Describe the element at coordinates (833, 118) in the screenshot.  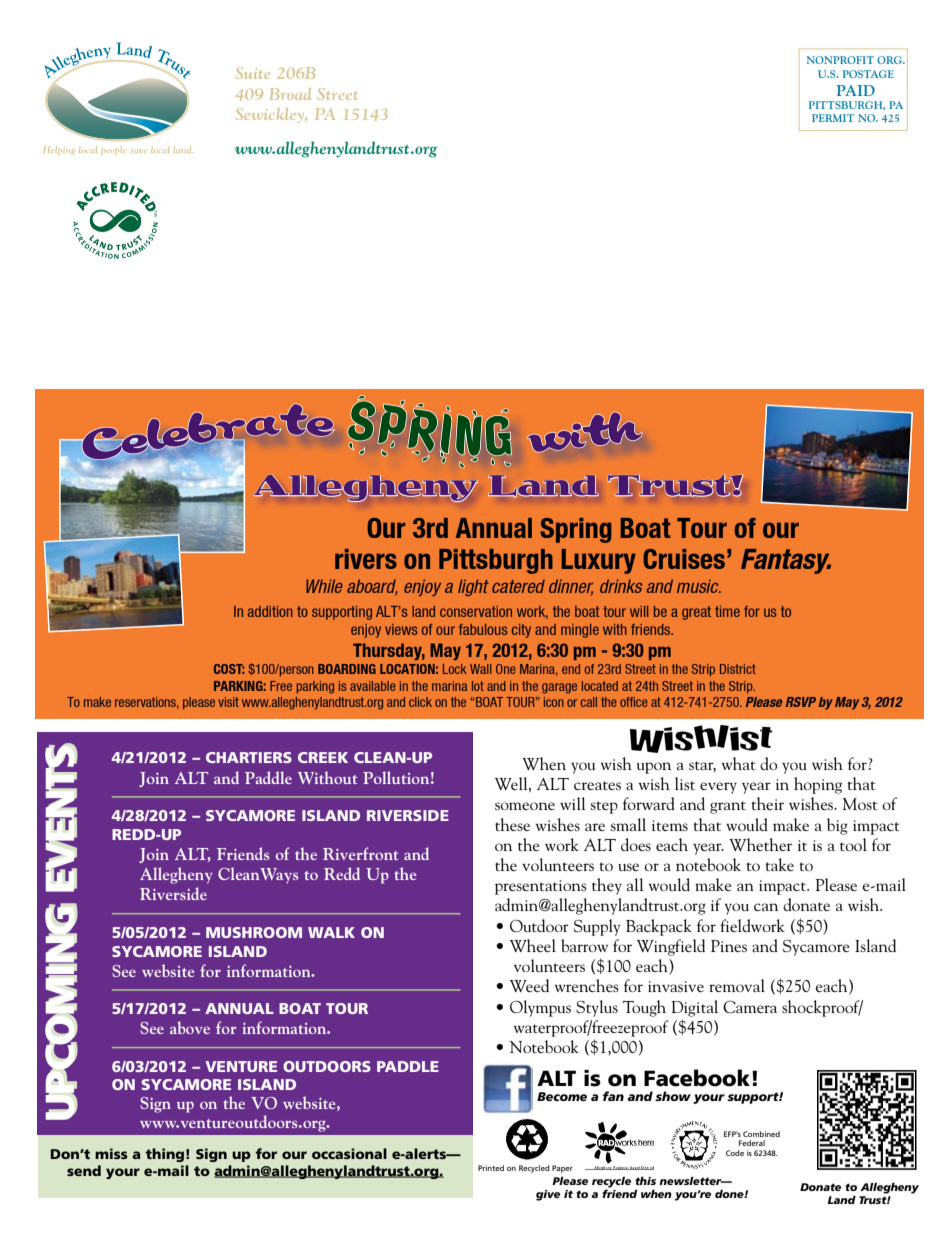
I see `PERMIT` at that location.
